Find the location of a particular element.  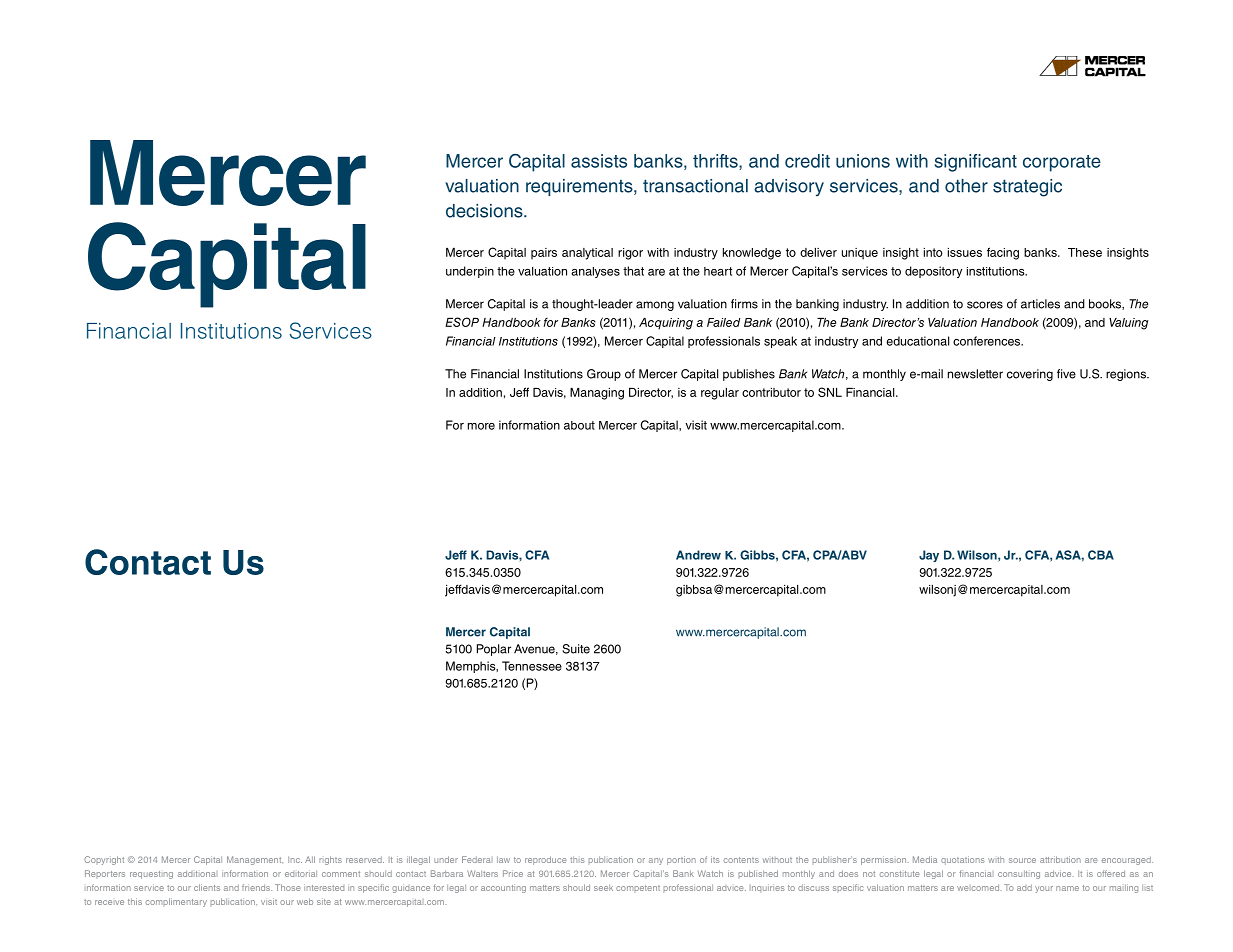

Andrew is located at coordinates (698, 555).
